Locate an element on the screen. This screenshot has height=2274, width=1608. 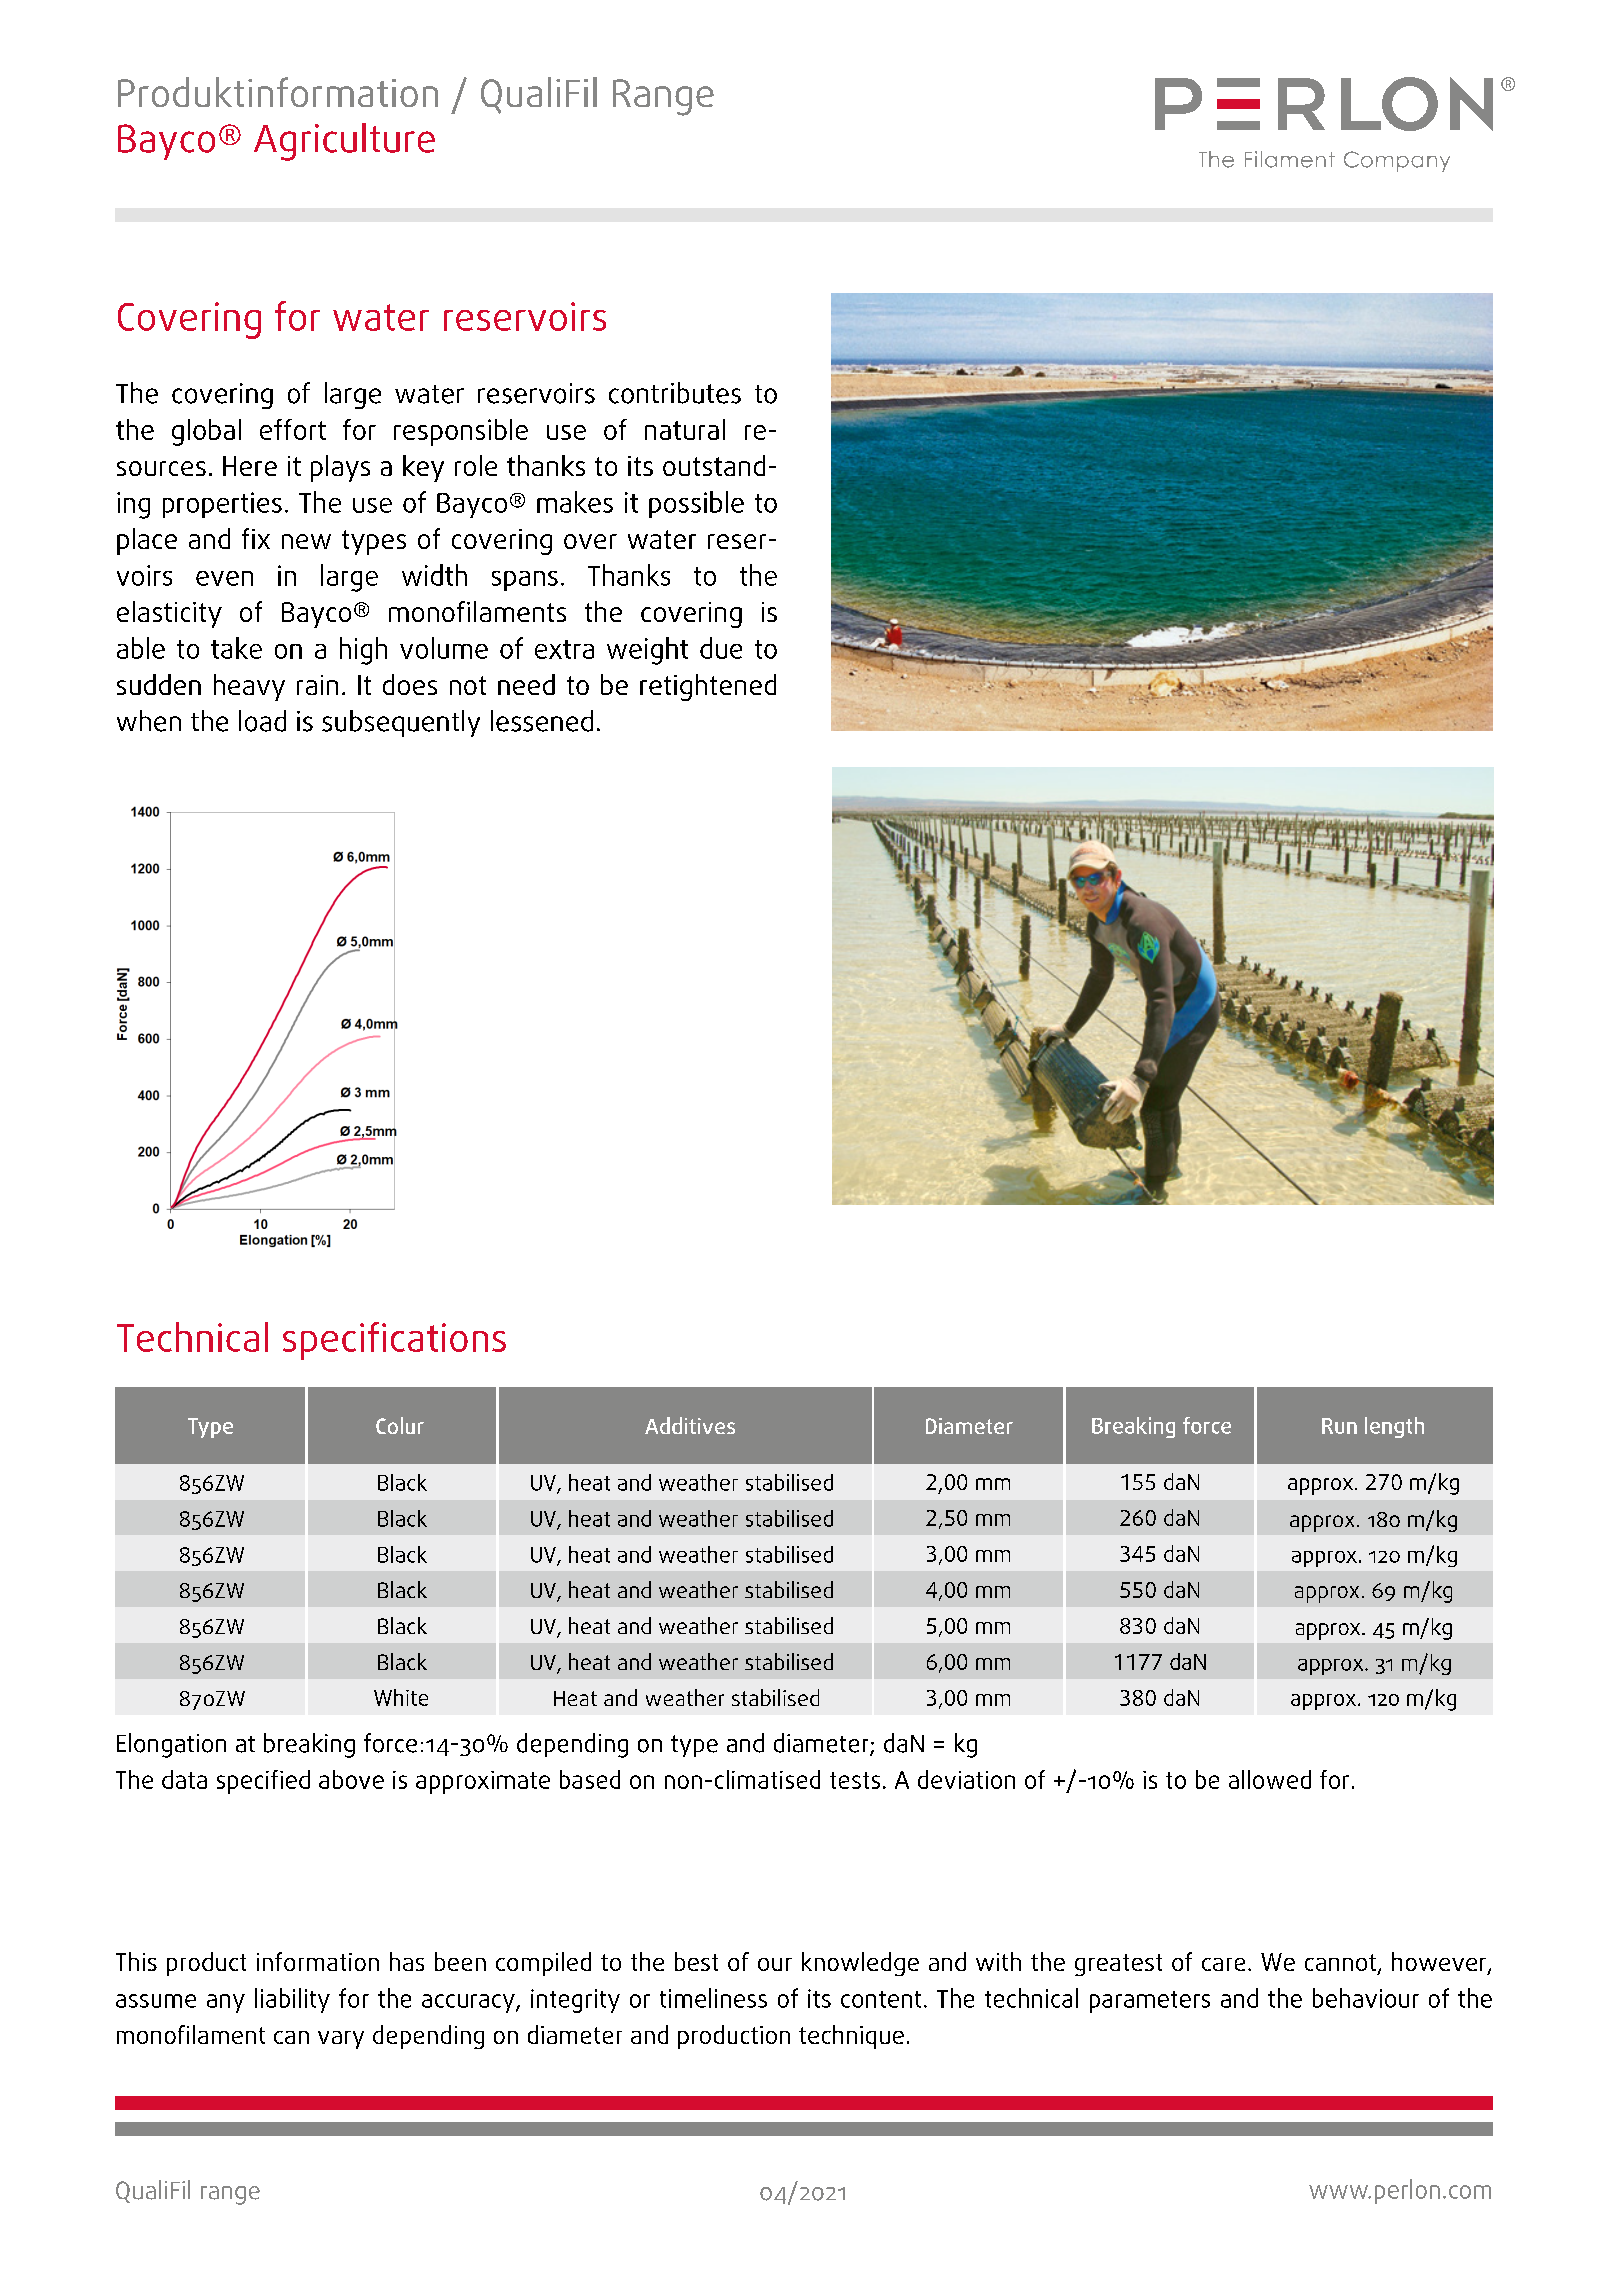
Run is located at coordinates (1339, 1426).
